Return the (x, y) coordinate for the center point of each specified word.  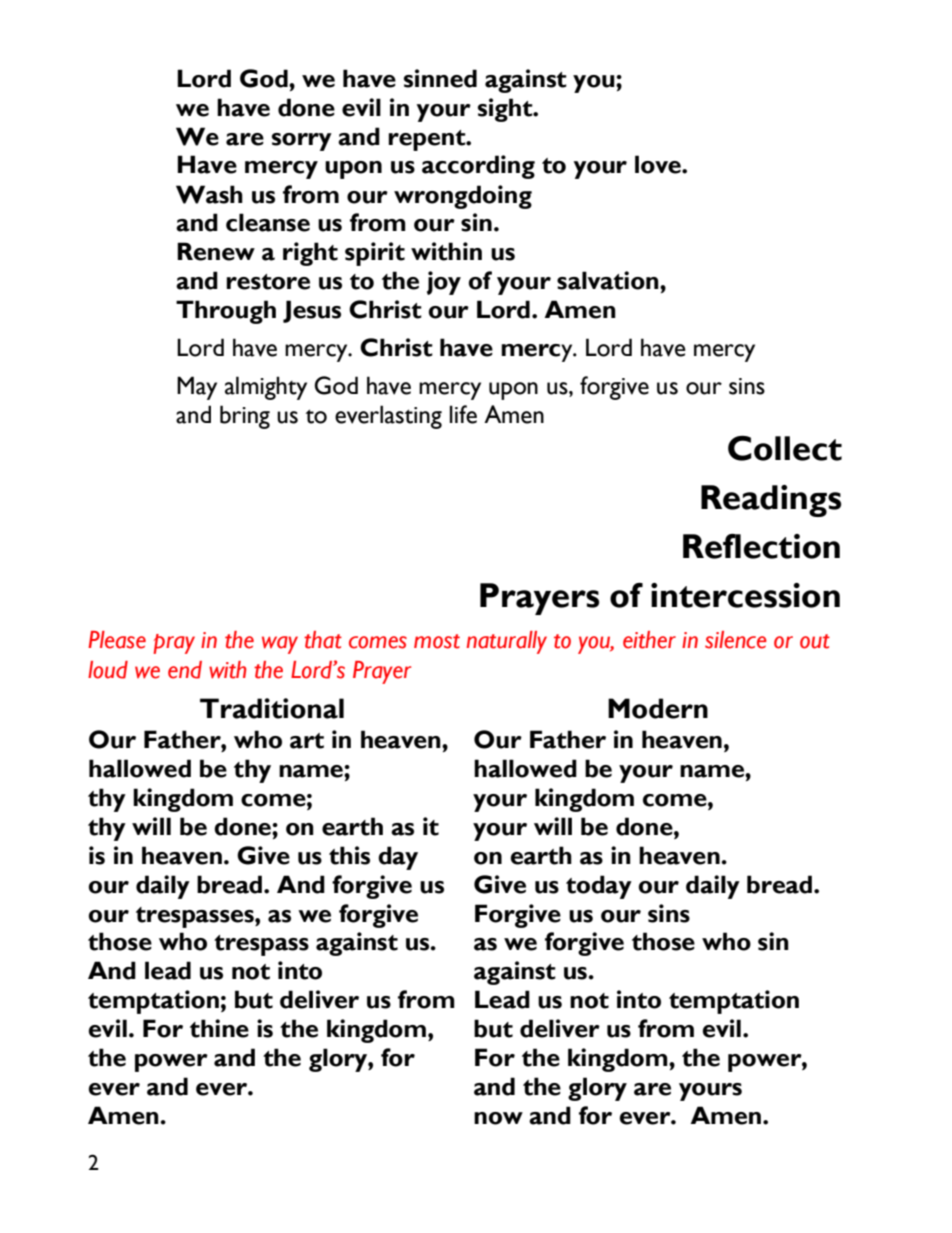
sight (506, 110)
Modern (658, 708)
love (659, 164)
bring (245, 417)
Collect (785, 448)
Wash (209, 194)
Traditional (272, 708)
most (437, 641)
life (463, 414)
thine (219, 1028)
